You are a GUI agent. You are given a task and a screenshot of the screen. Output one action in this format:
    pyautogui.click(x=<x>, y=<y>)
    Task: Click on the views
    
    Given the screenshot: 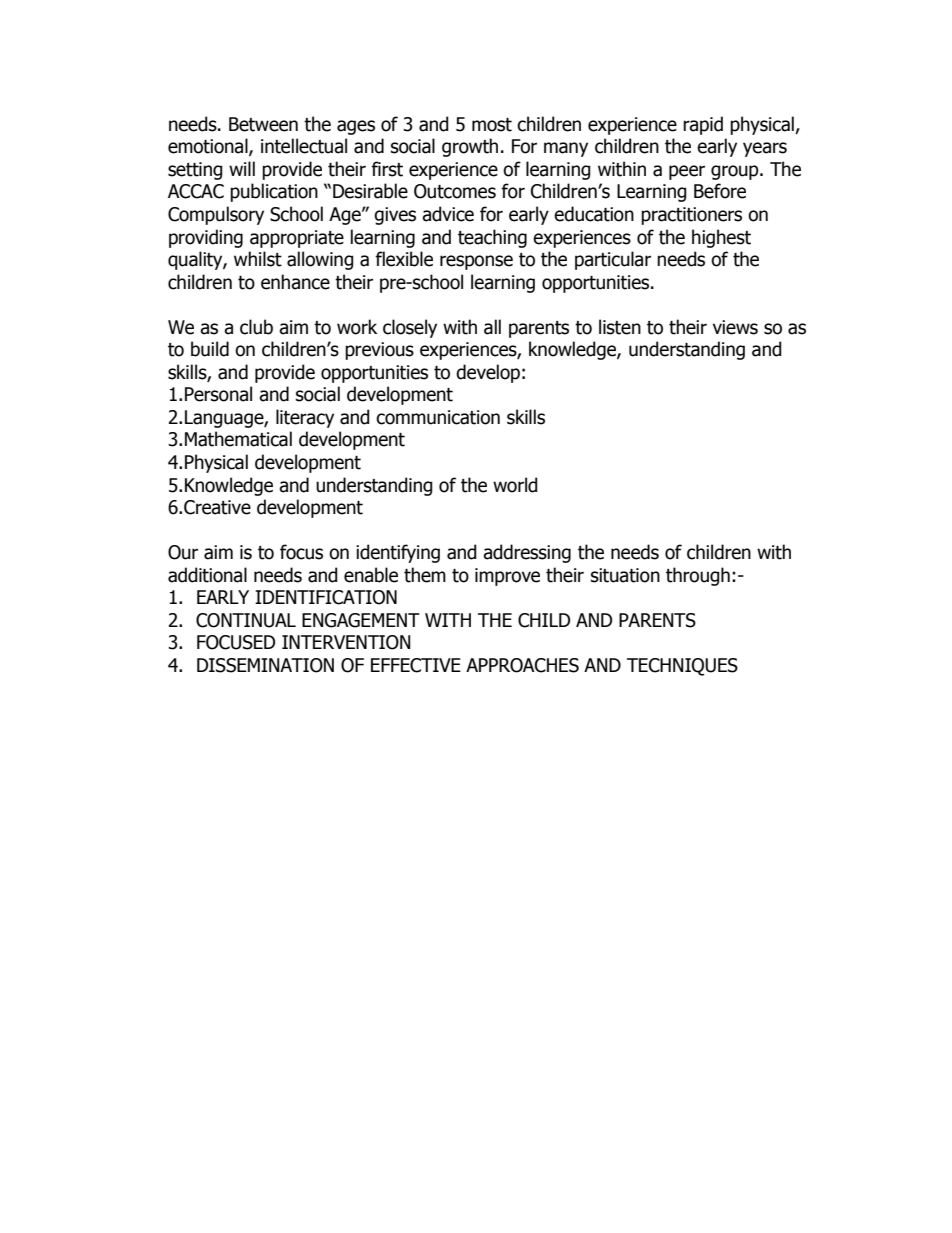 What is the action you would take?
    pyautogui.click(x=735, y=327)
